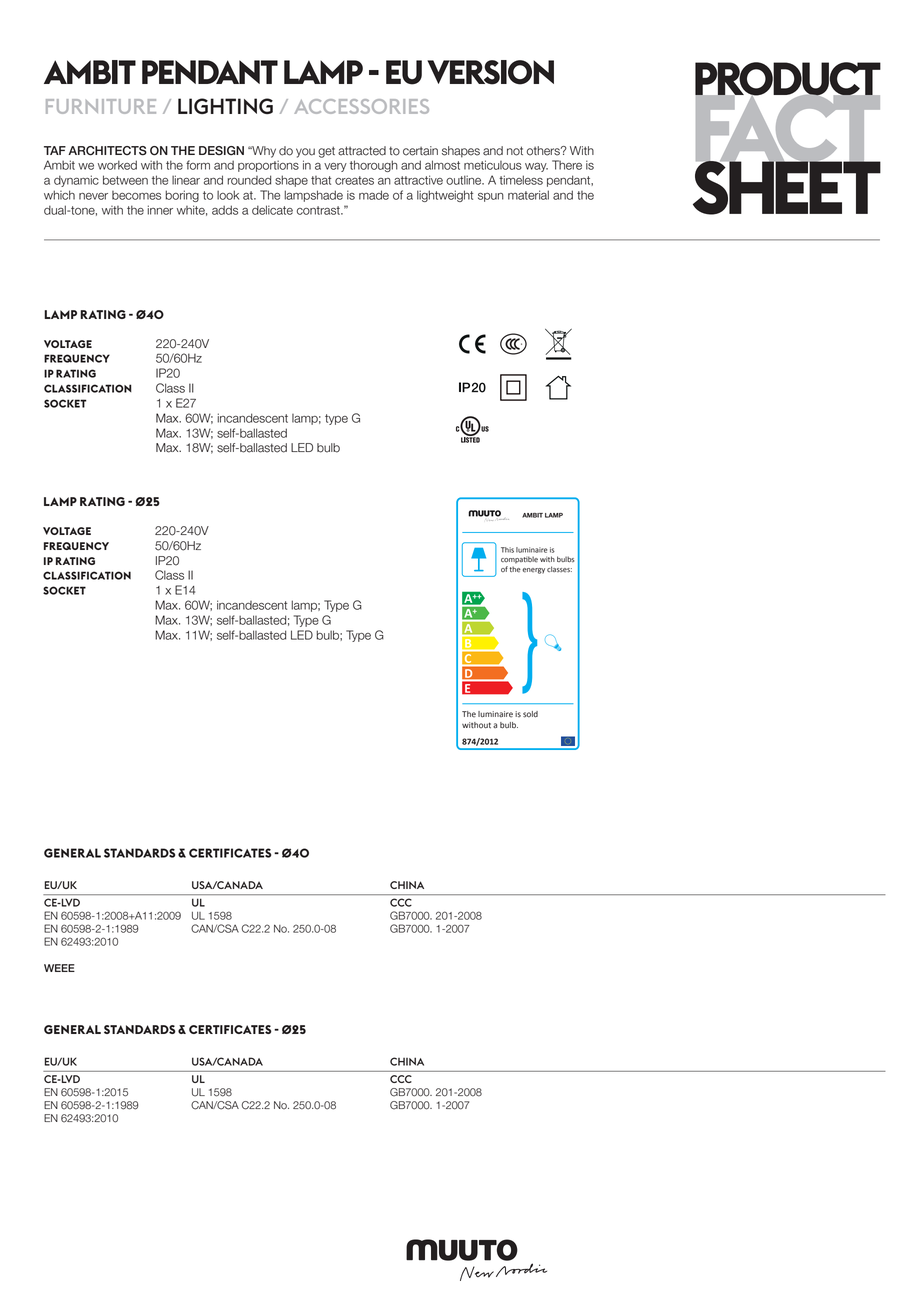 The height and width of the image is (1308, 924). Describe the element at coordinates (59, 968) in the image. I see `WEEE` at that location.
